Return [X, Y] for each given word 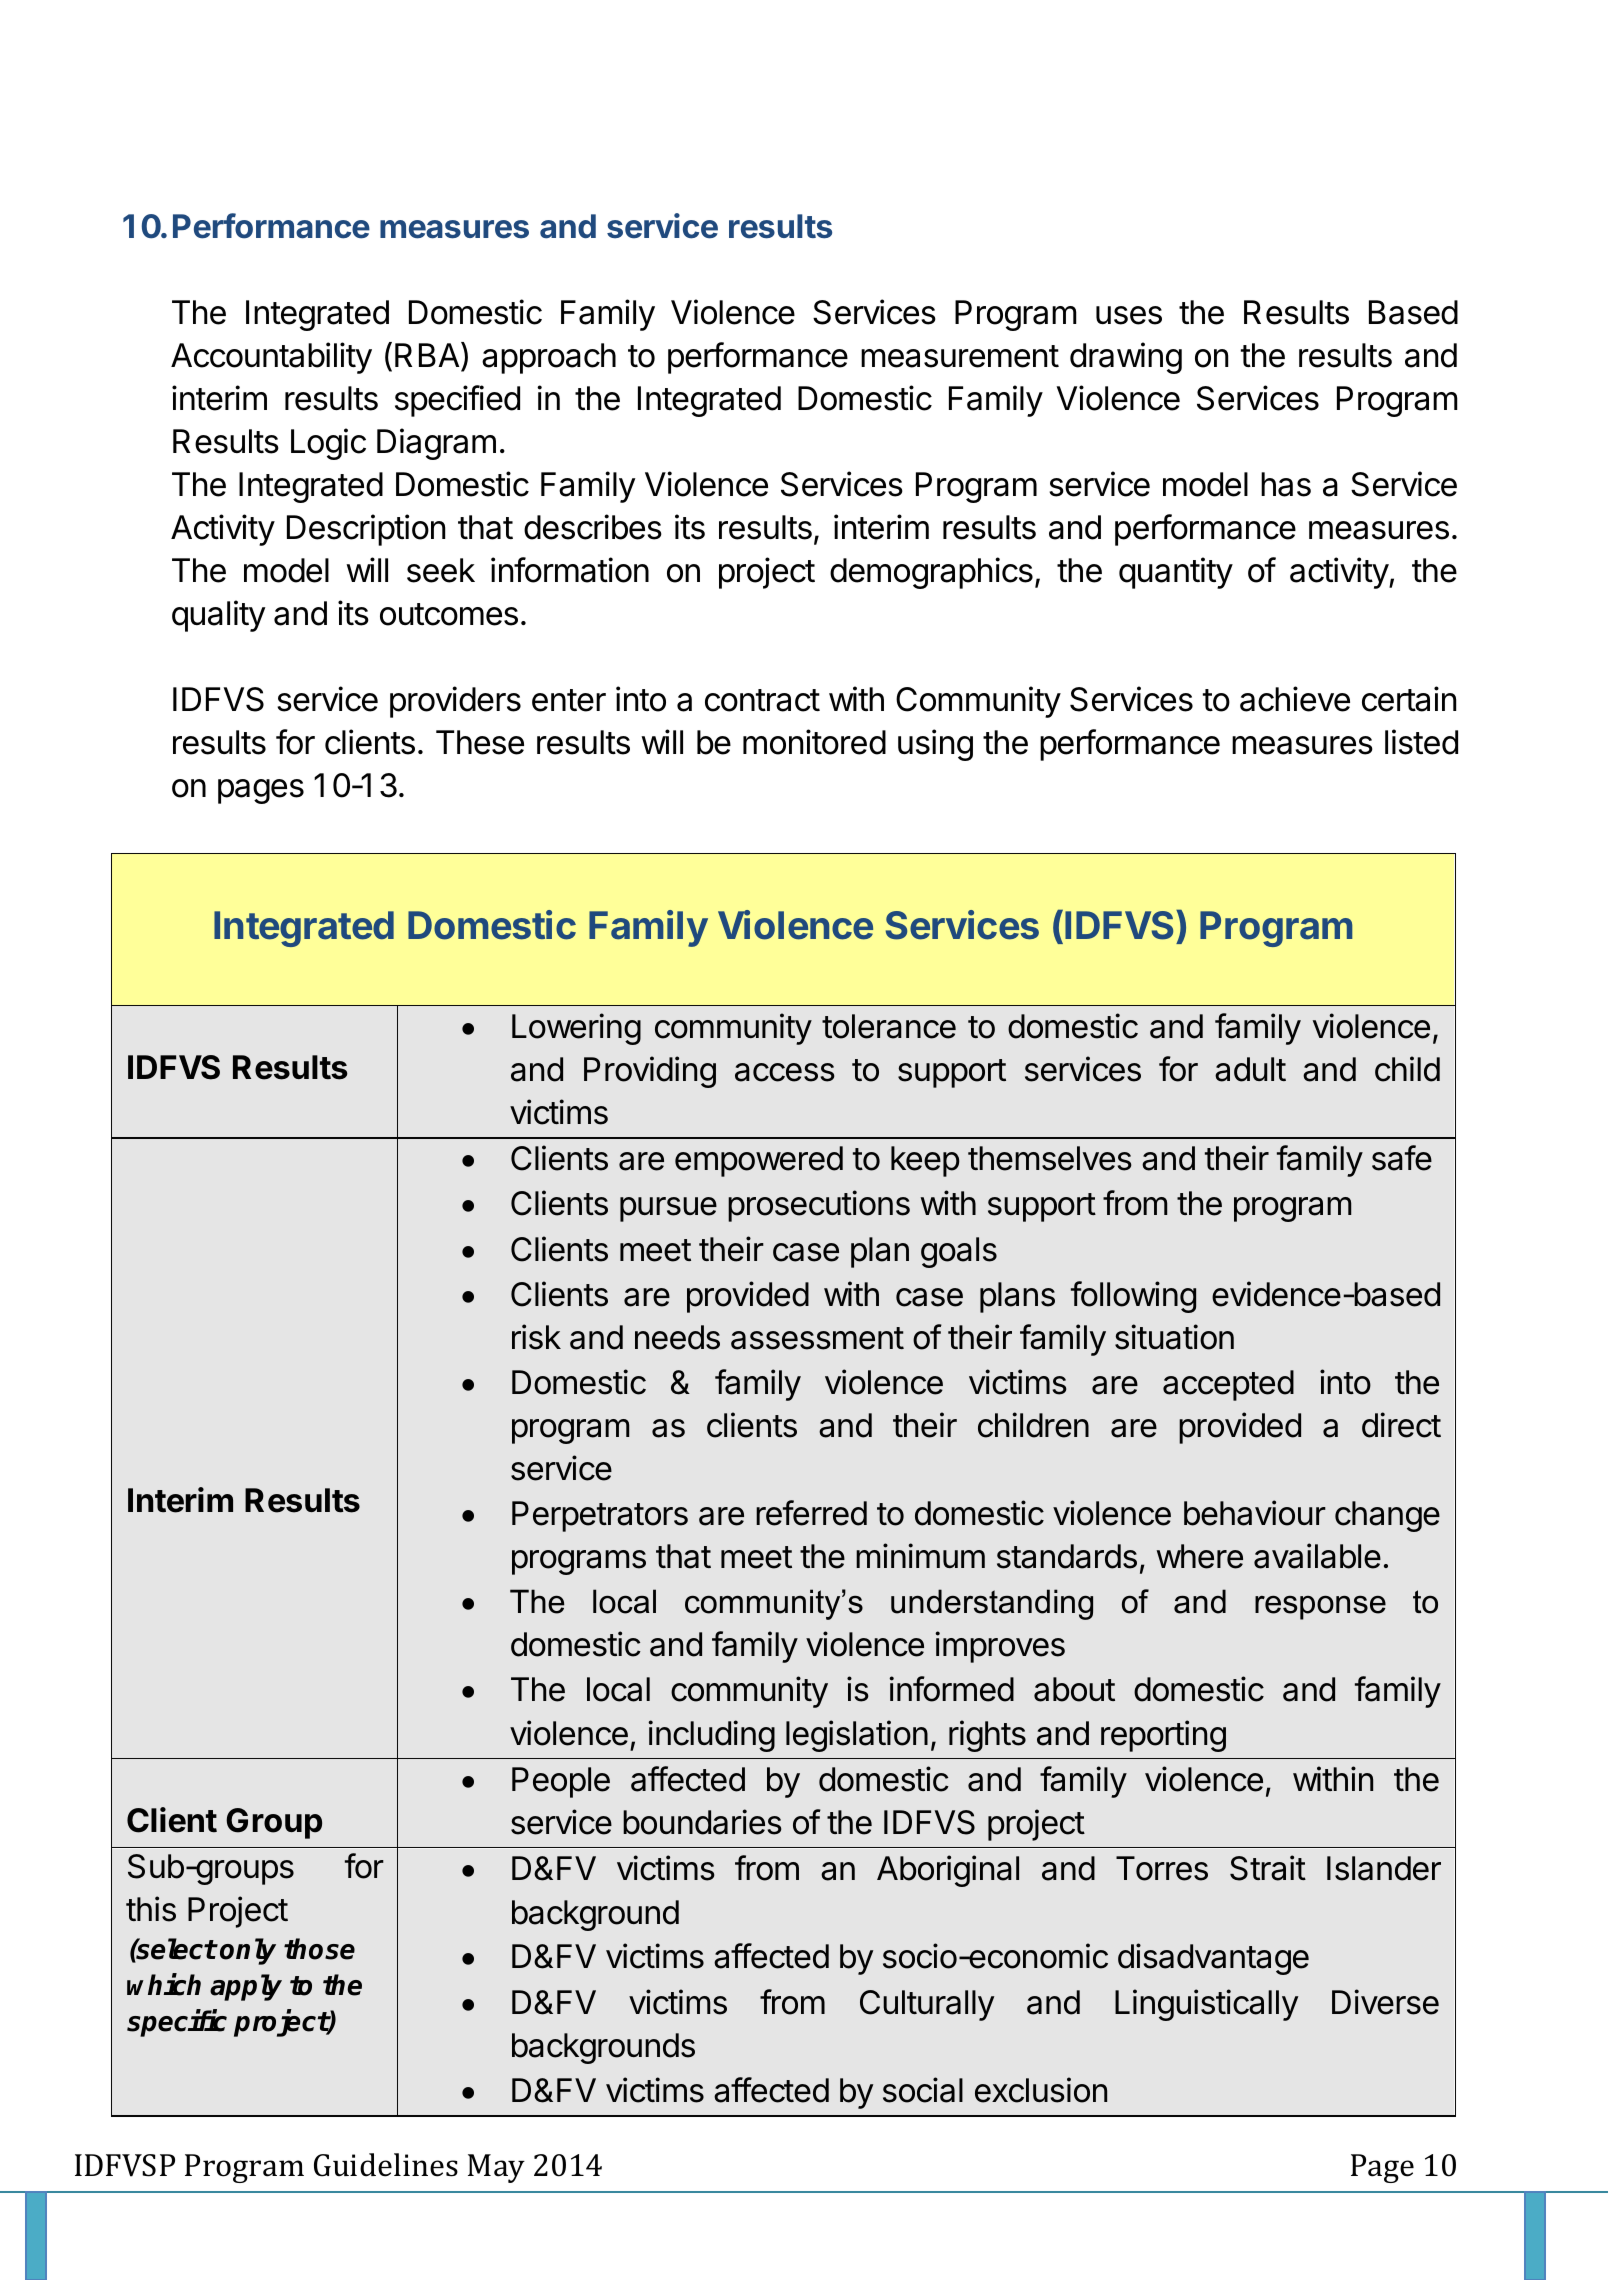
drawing [1126, 358]
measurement [960, 356]
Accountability [271, 358]
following [1133, 1297]
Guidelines [386, 2165]
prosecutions [819, 1206]
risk [536, 1337]
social [923, 2090]
